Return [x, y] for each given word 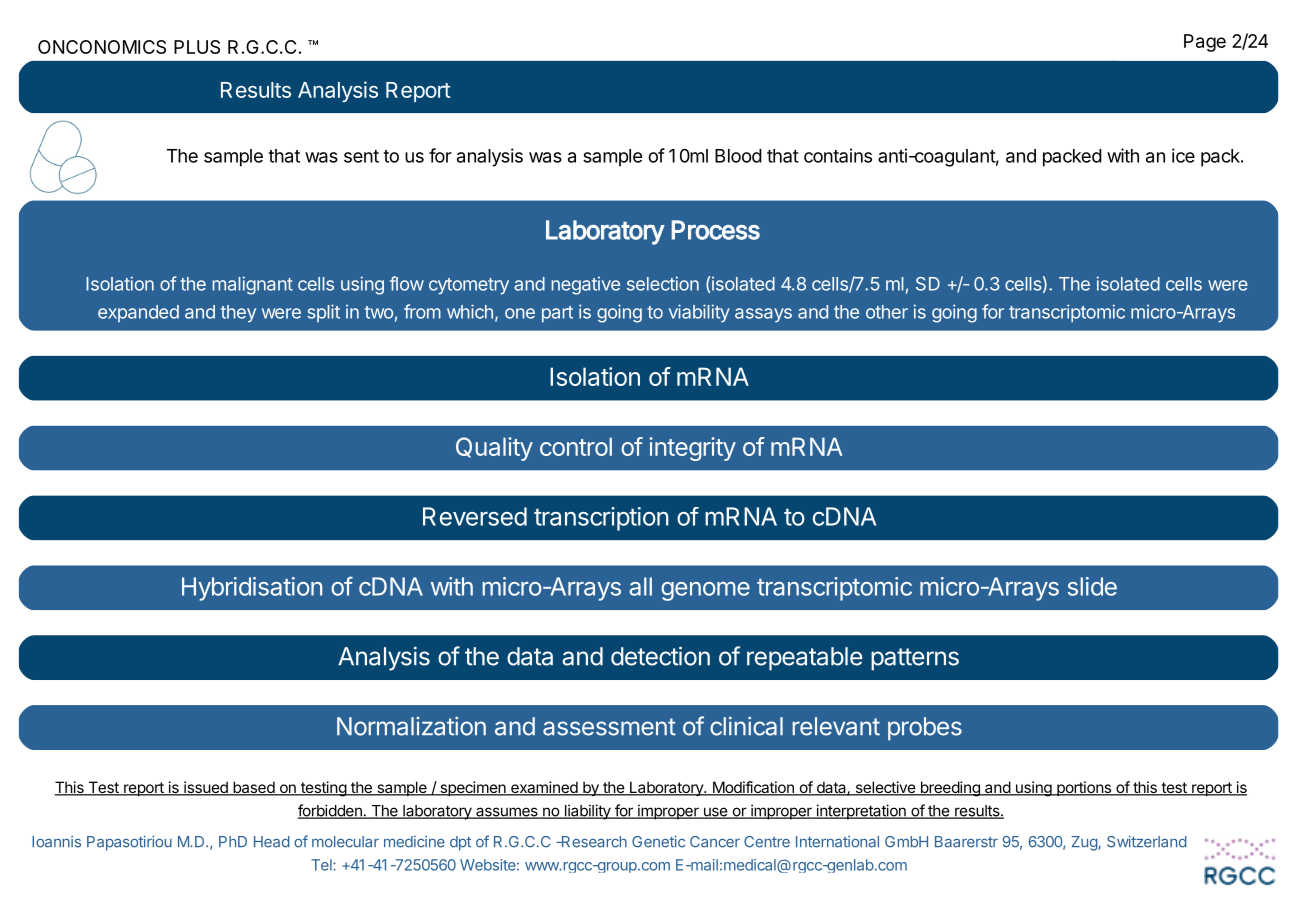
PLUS [197, 47]
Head [272, 842]
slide [1092, 586]
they [238, 314]
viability [699, 313]
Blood [738, 156]
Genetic [658, 841]
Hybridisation [252, 589]
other [887, 312]
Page [1205, 43]
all [640, 586]
